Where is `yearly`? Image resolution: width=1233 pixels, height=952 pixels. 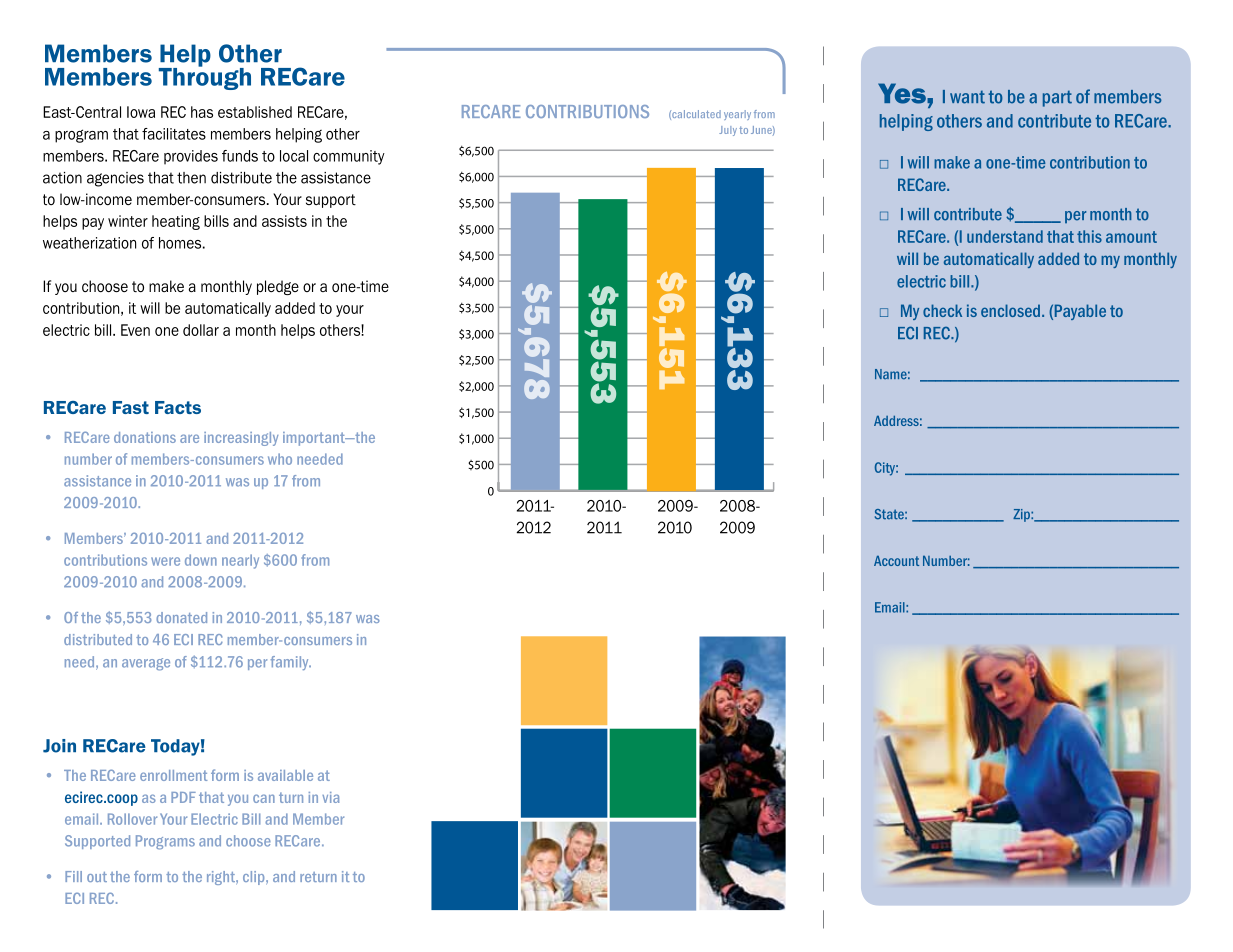
yearly is located at coordinates (737, 115).
